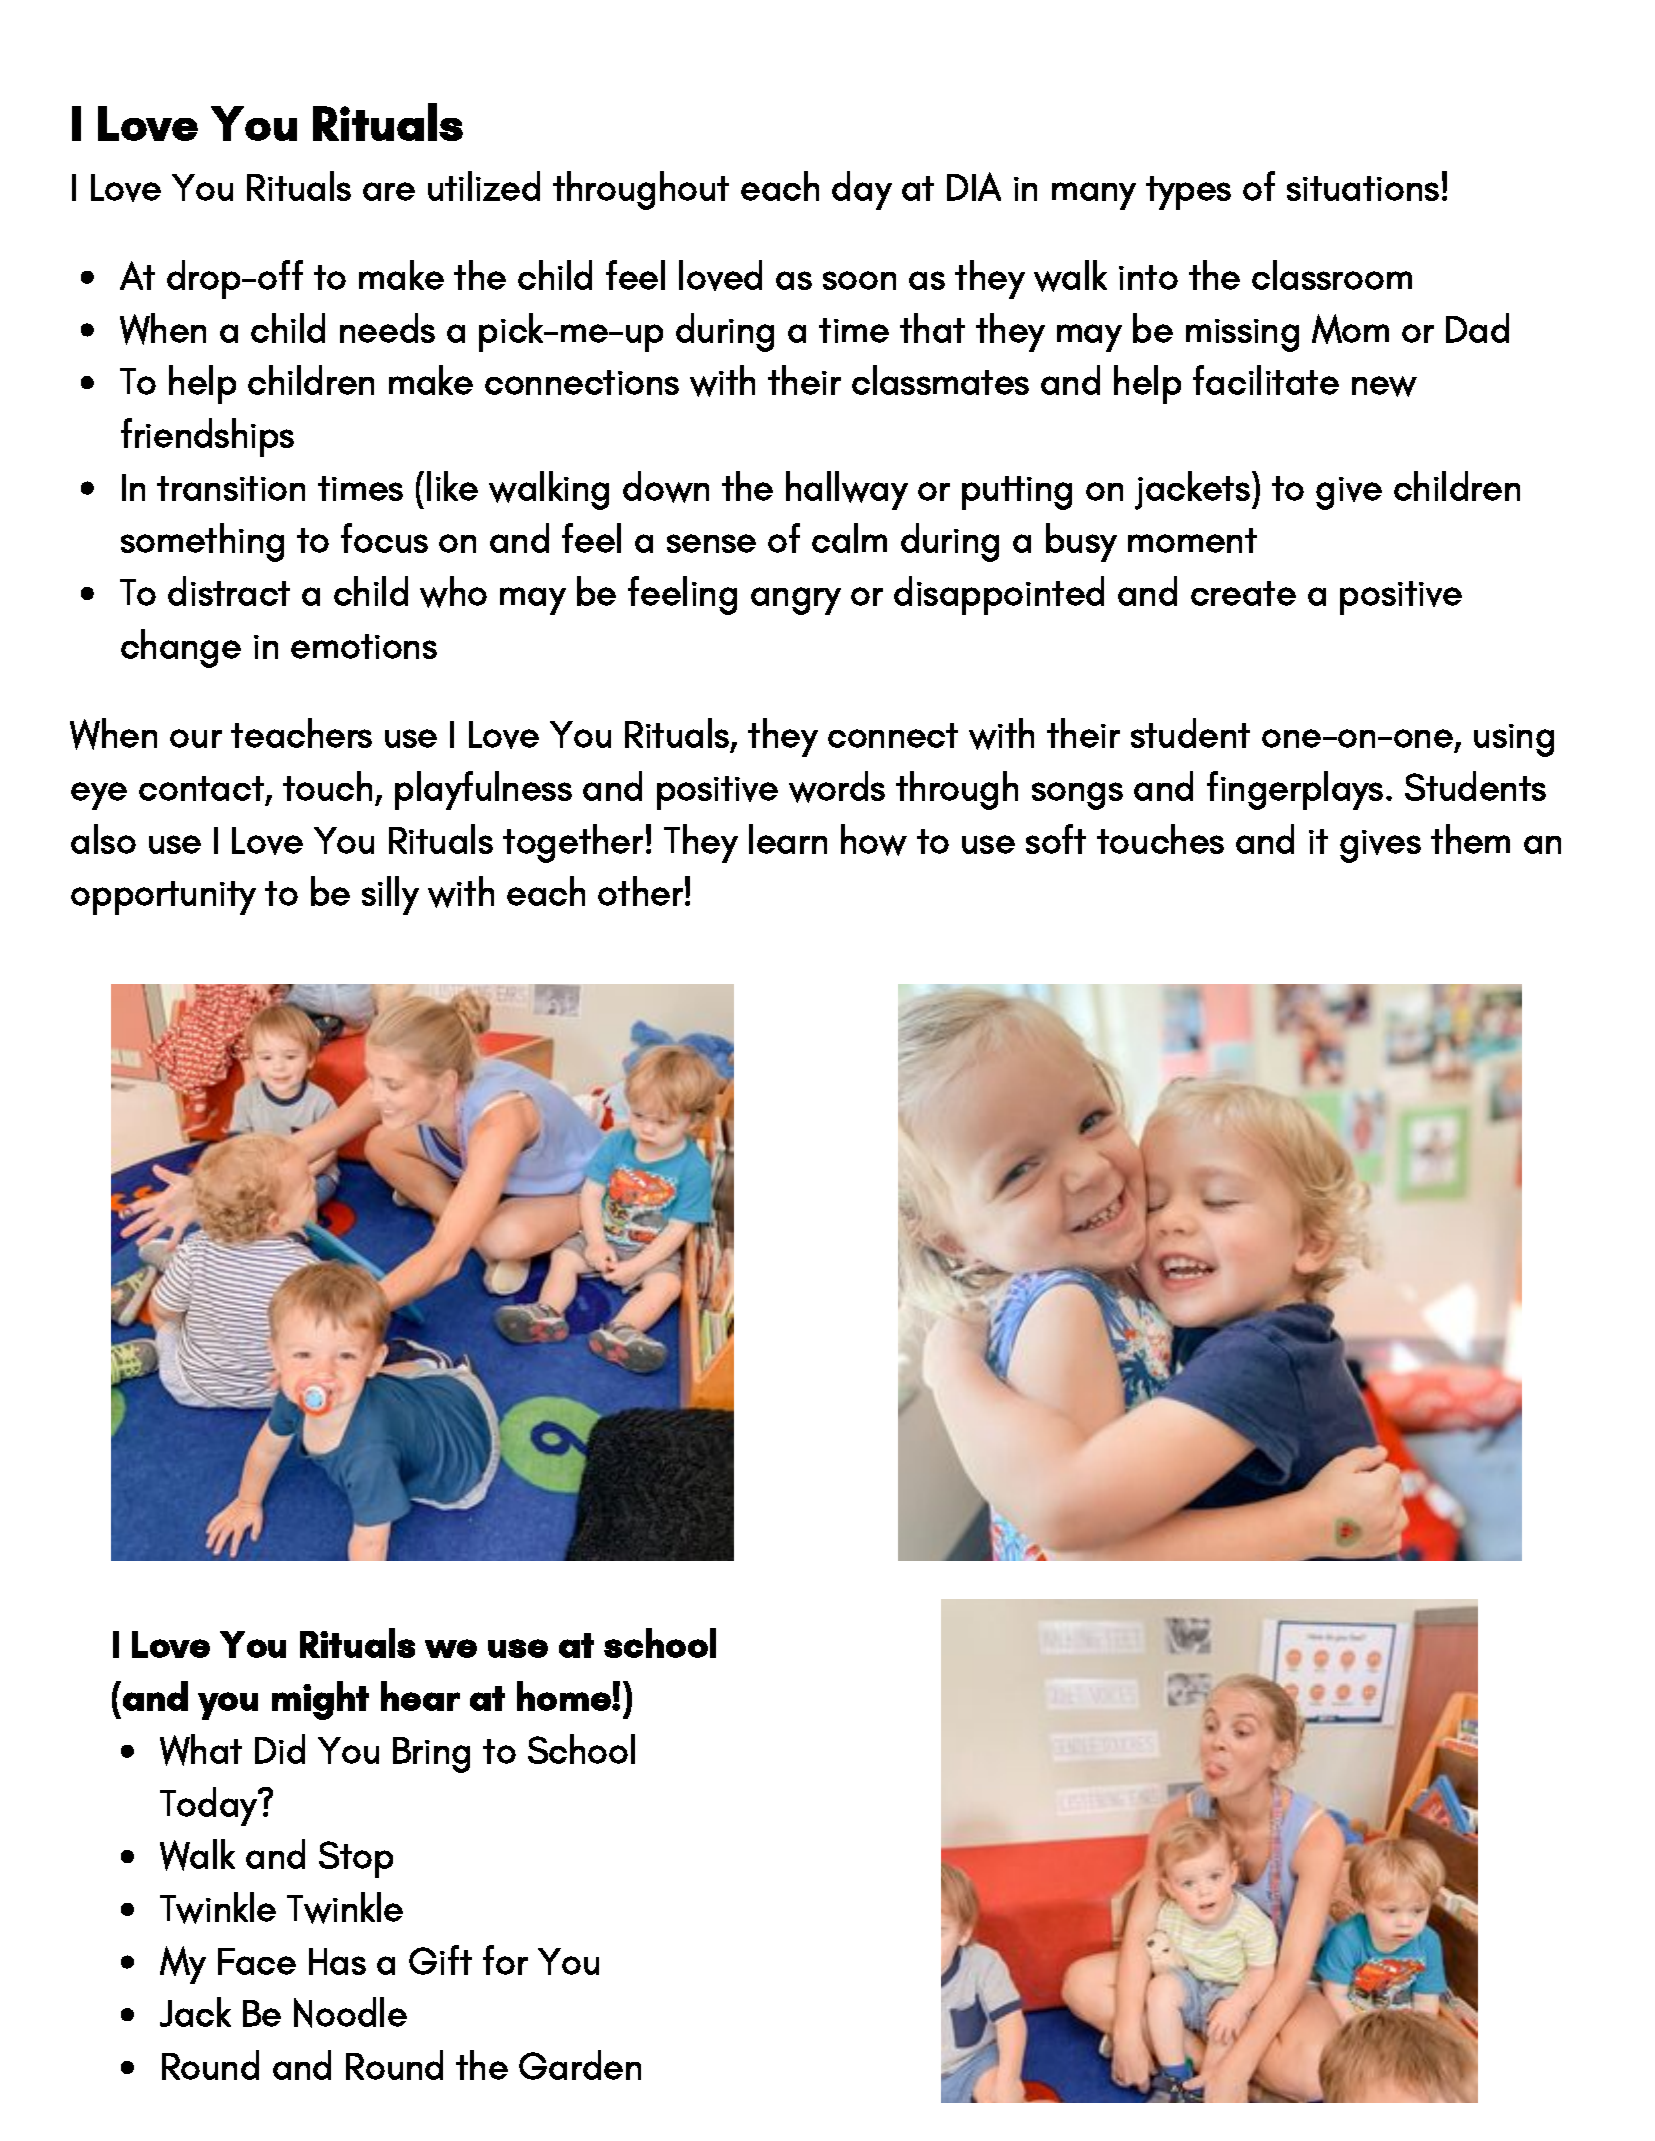 This document has width=1655, height=2141. Describe the element at coordinates (796, 601) in the document. I see `angry` at that location.
